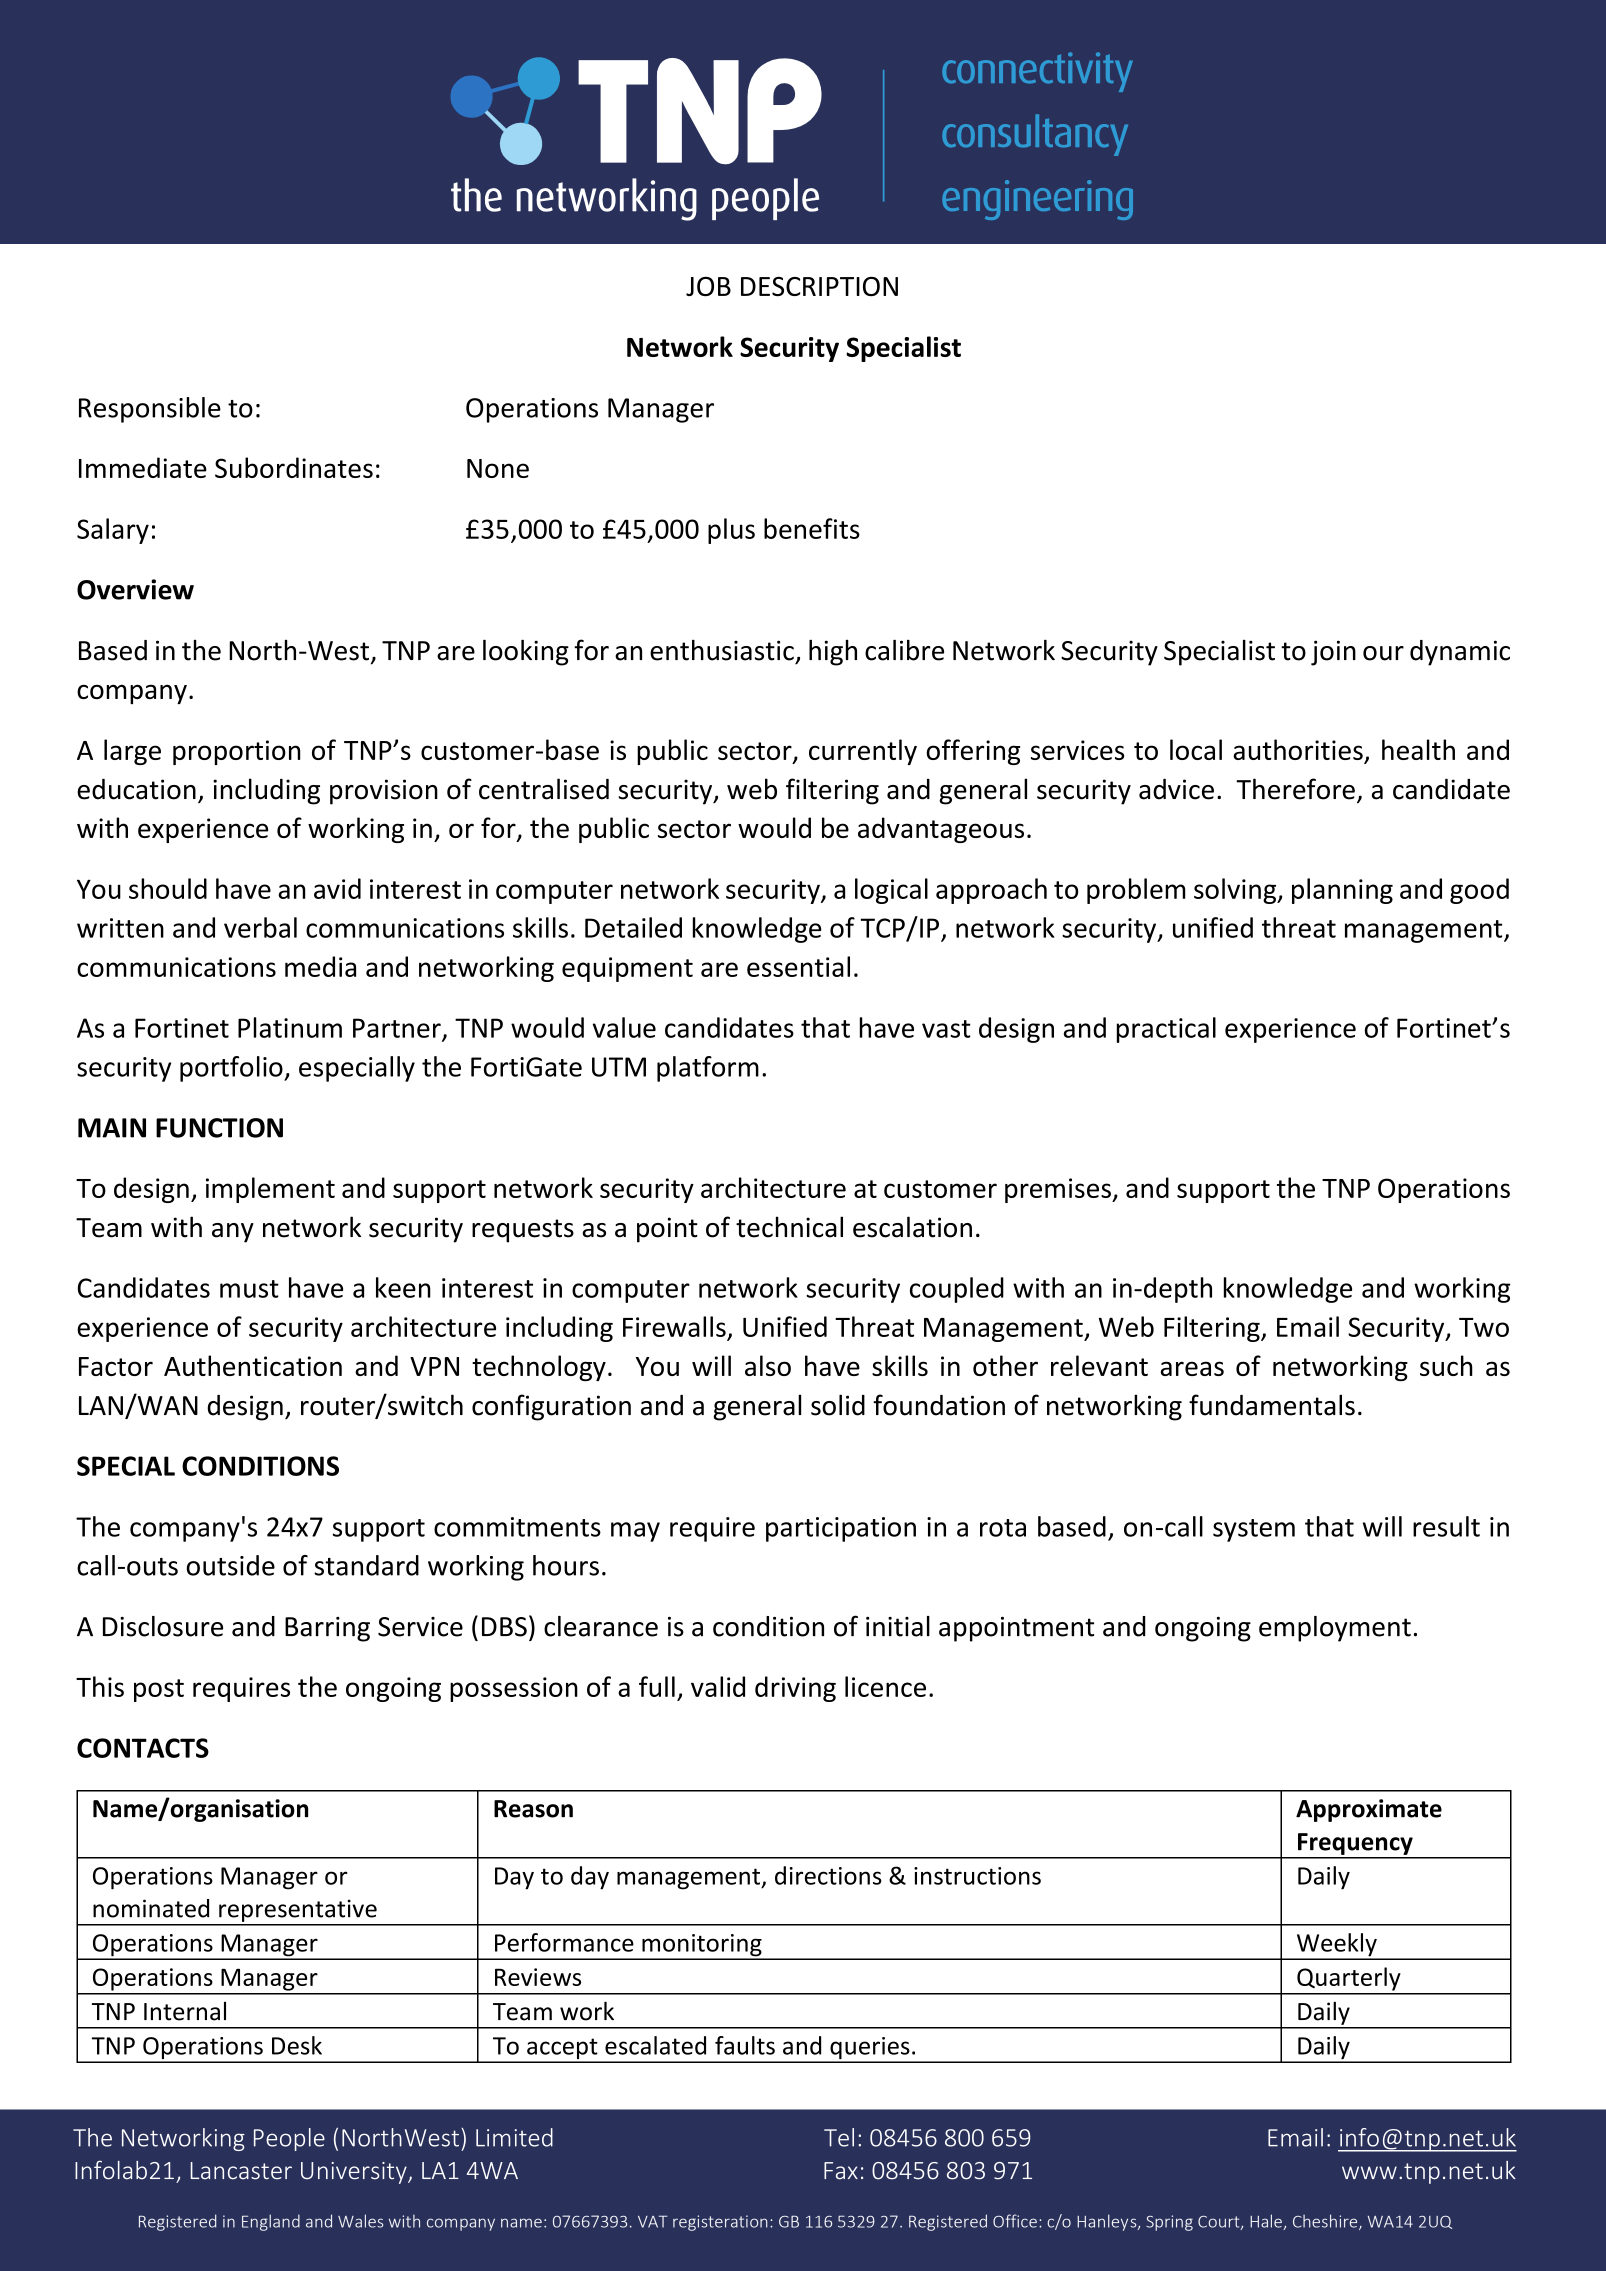  I want to click on Responsible, so click(150, 410).
